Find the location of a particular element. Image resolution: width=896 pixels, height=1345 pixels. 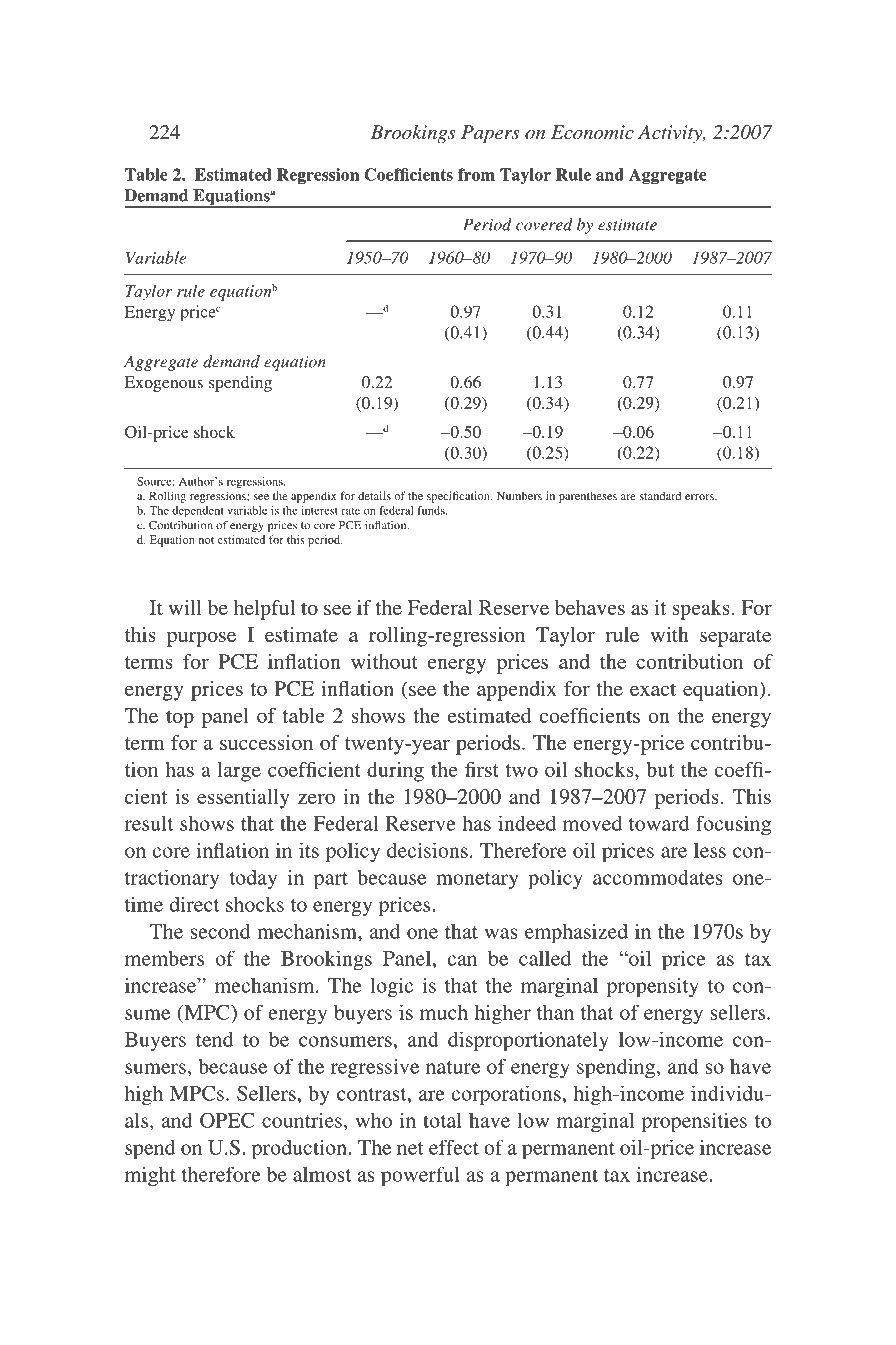

accommodates is located at coordinates (658, 877).
